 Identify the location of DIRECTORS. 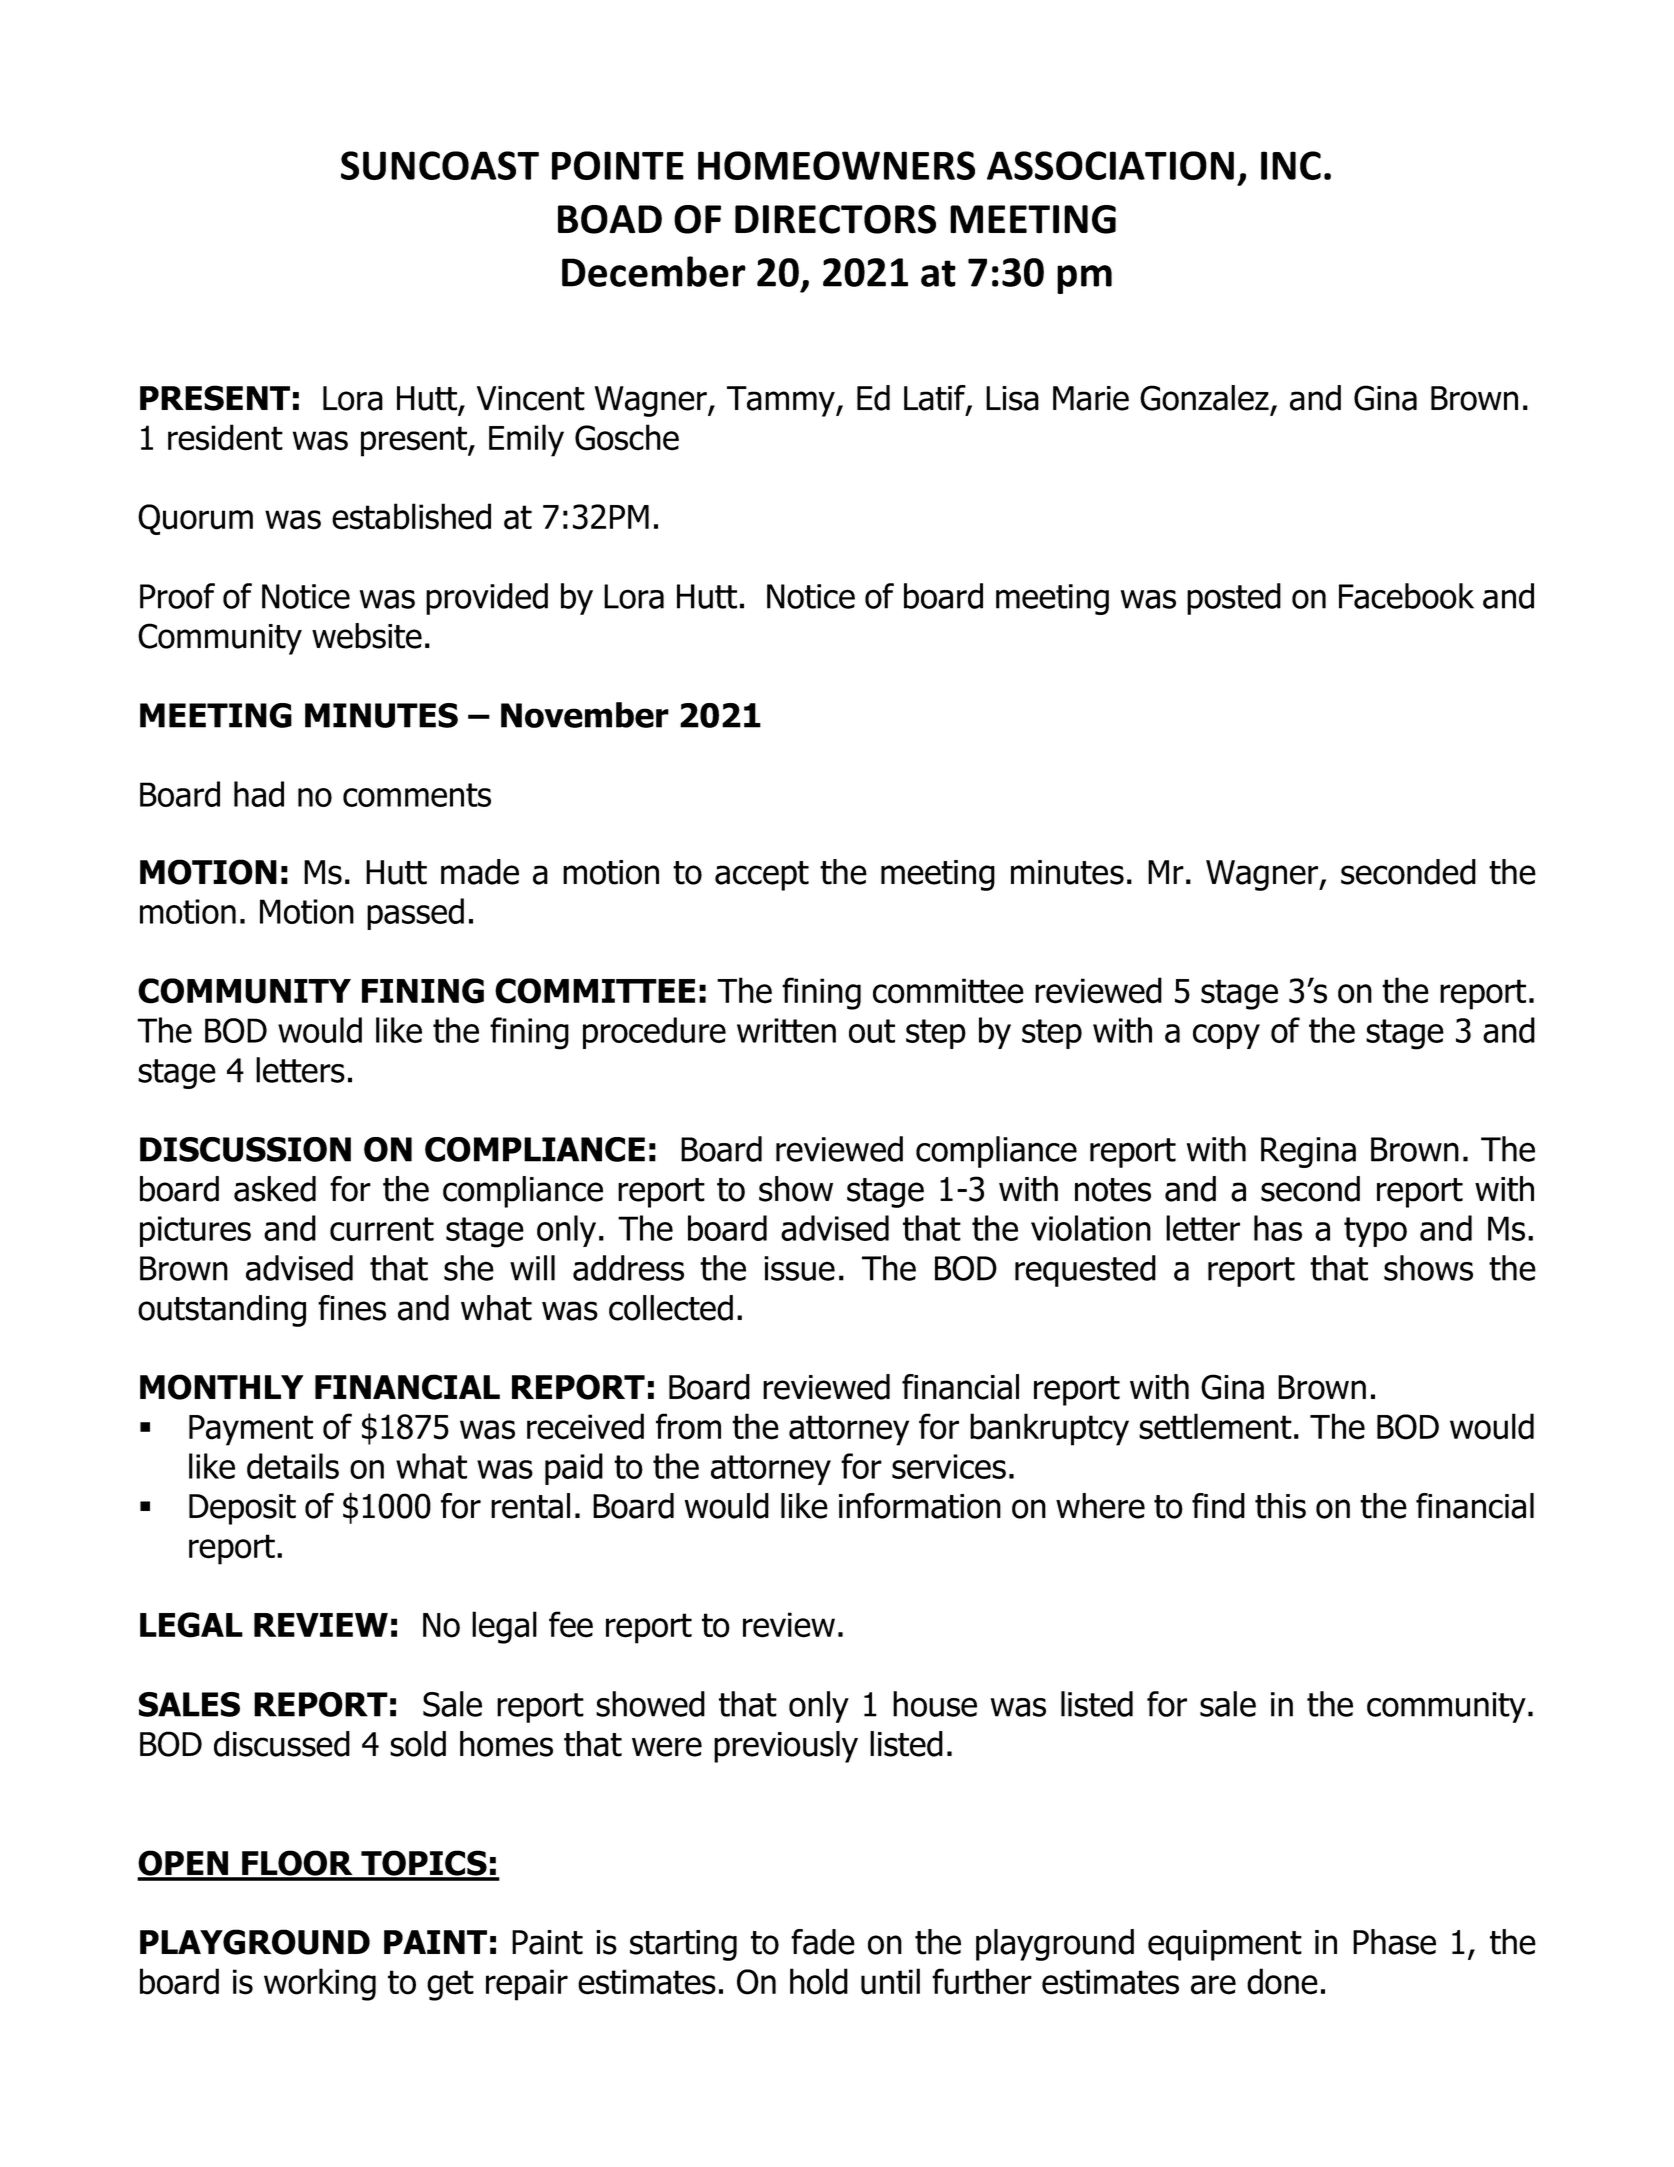
(835, 219).
